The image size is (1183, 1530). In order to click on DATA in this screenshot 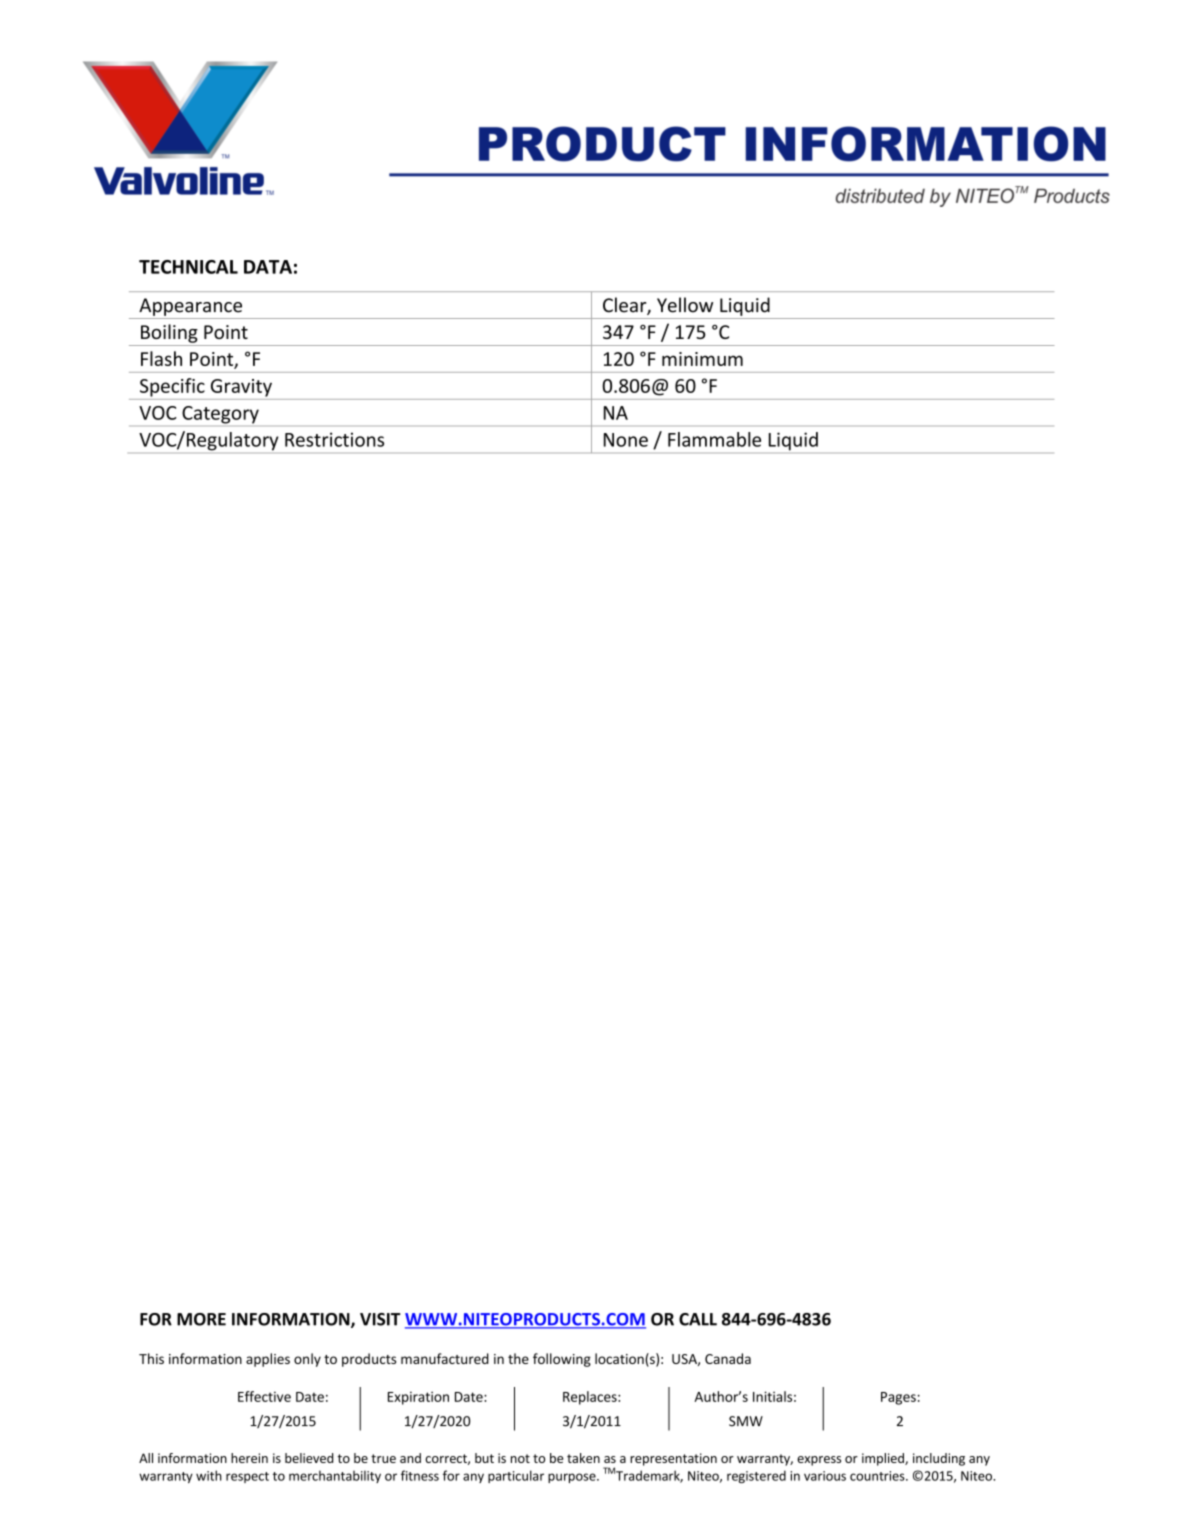, I will do `click(268, 267)`.
